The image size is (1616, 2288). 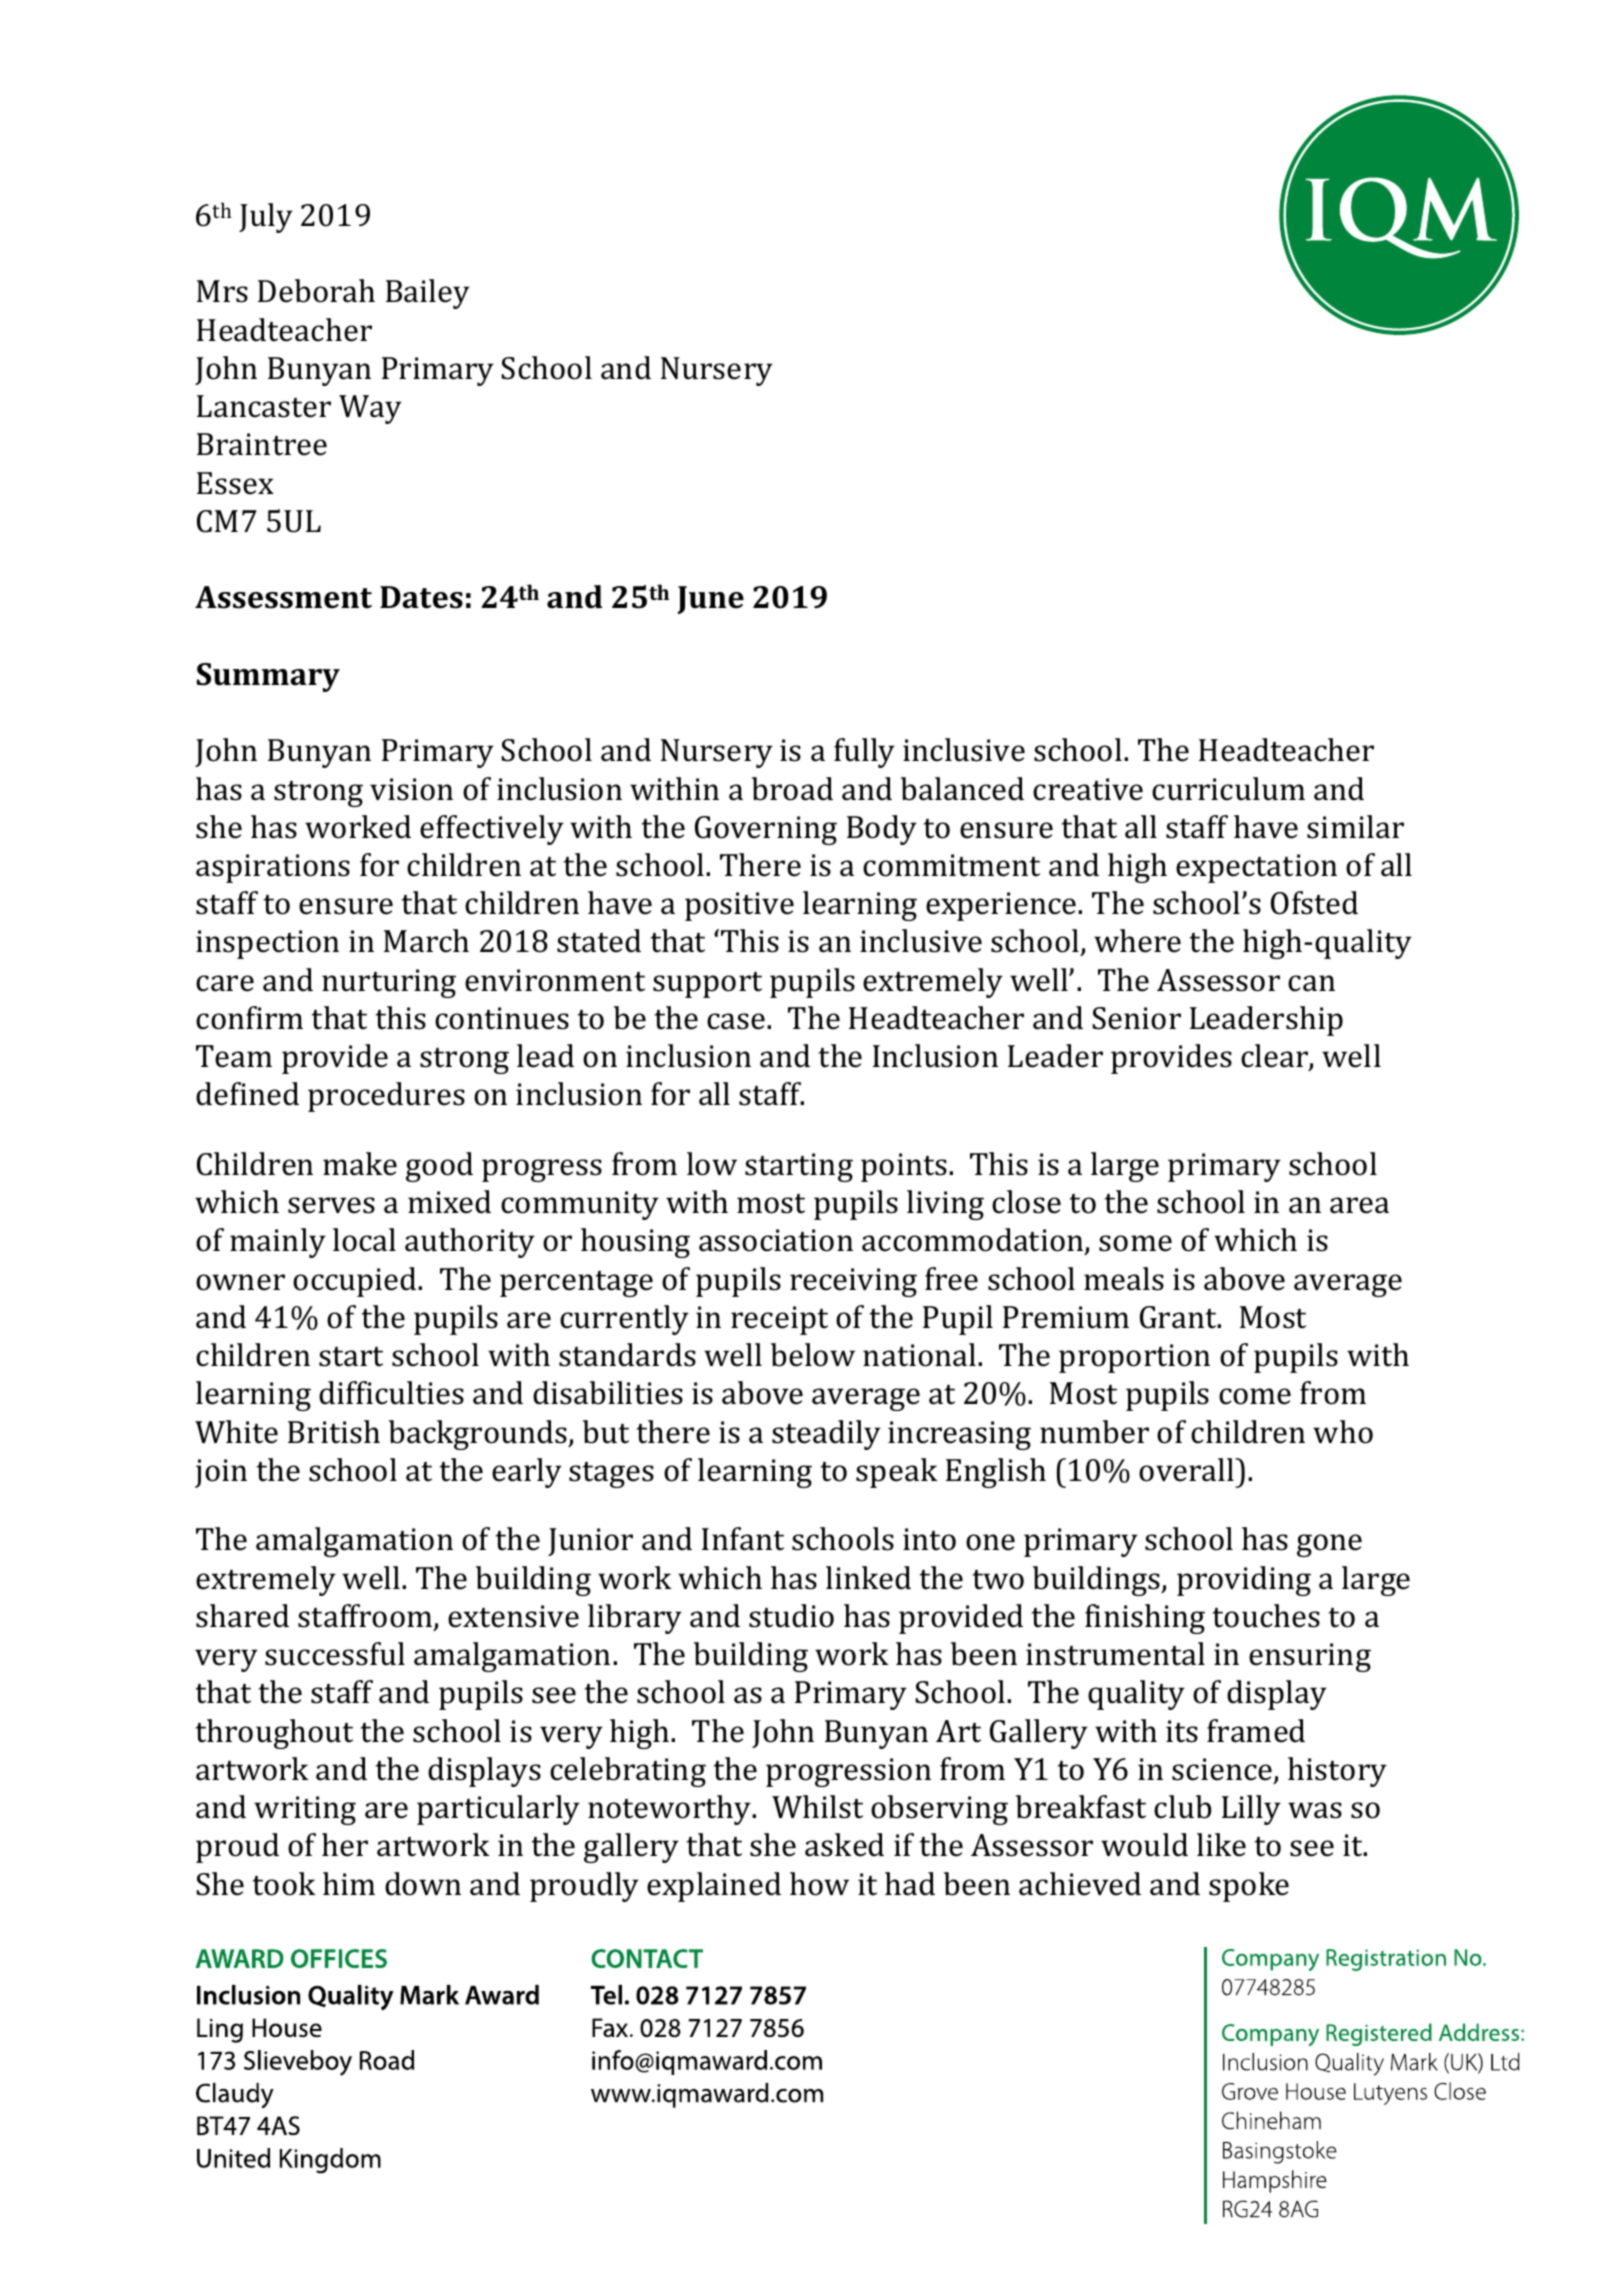 What do you see at coordinates (305, 1810) in the document?
I see `writing` at bounding box center [305, 1810].
